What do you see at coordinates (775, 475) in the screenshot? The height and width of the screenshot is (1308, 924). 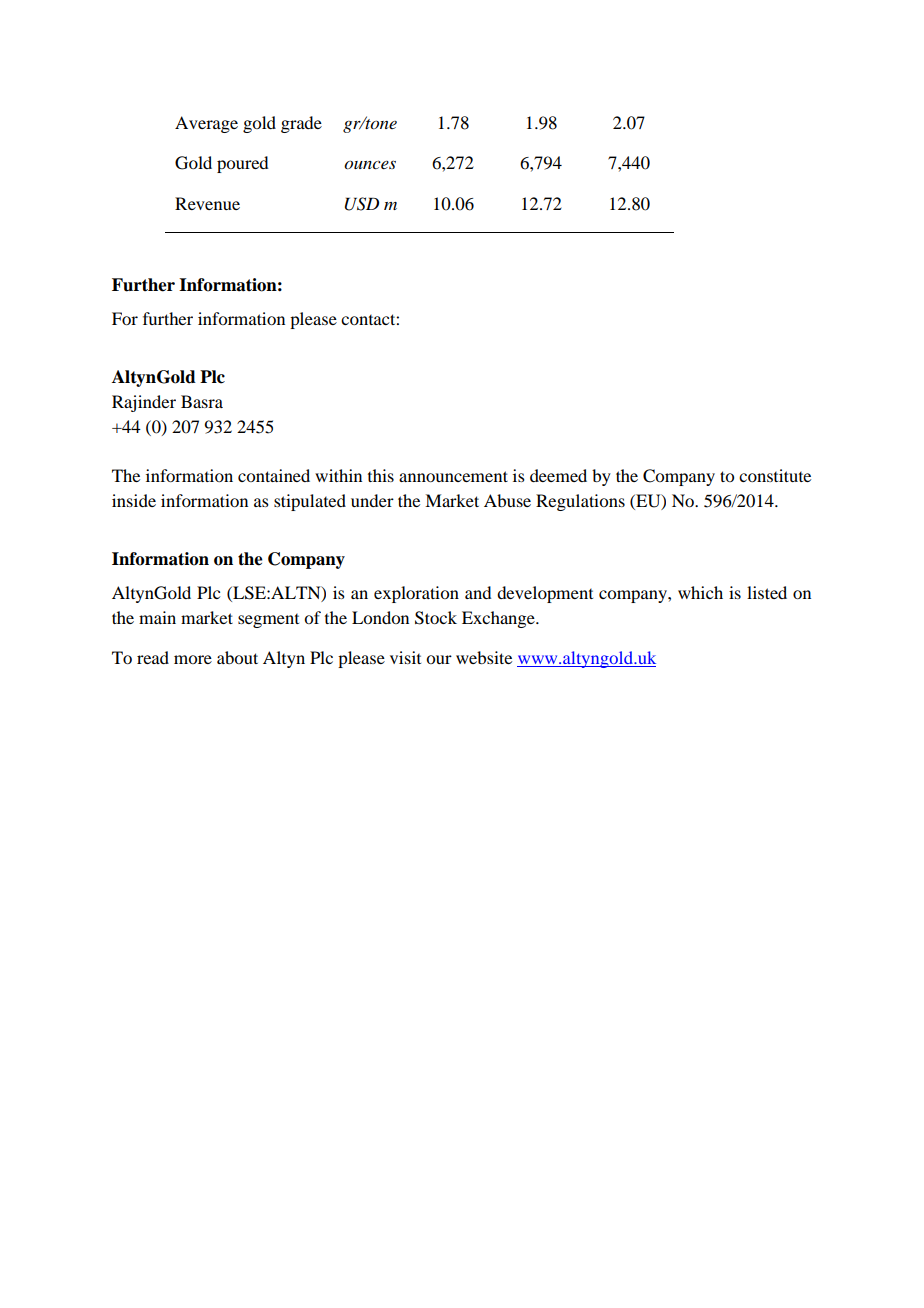 I see `constitute` at bounding box center [775, 475].
